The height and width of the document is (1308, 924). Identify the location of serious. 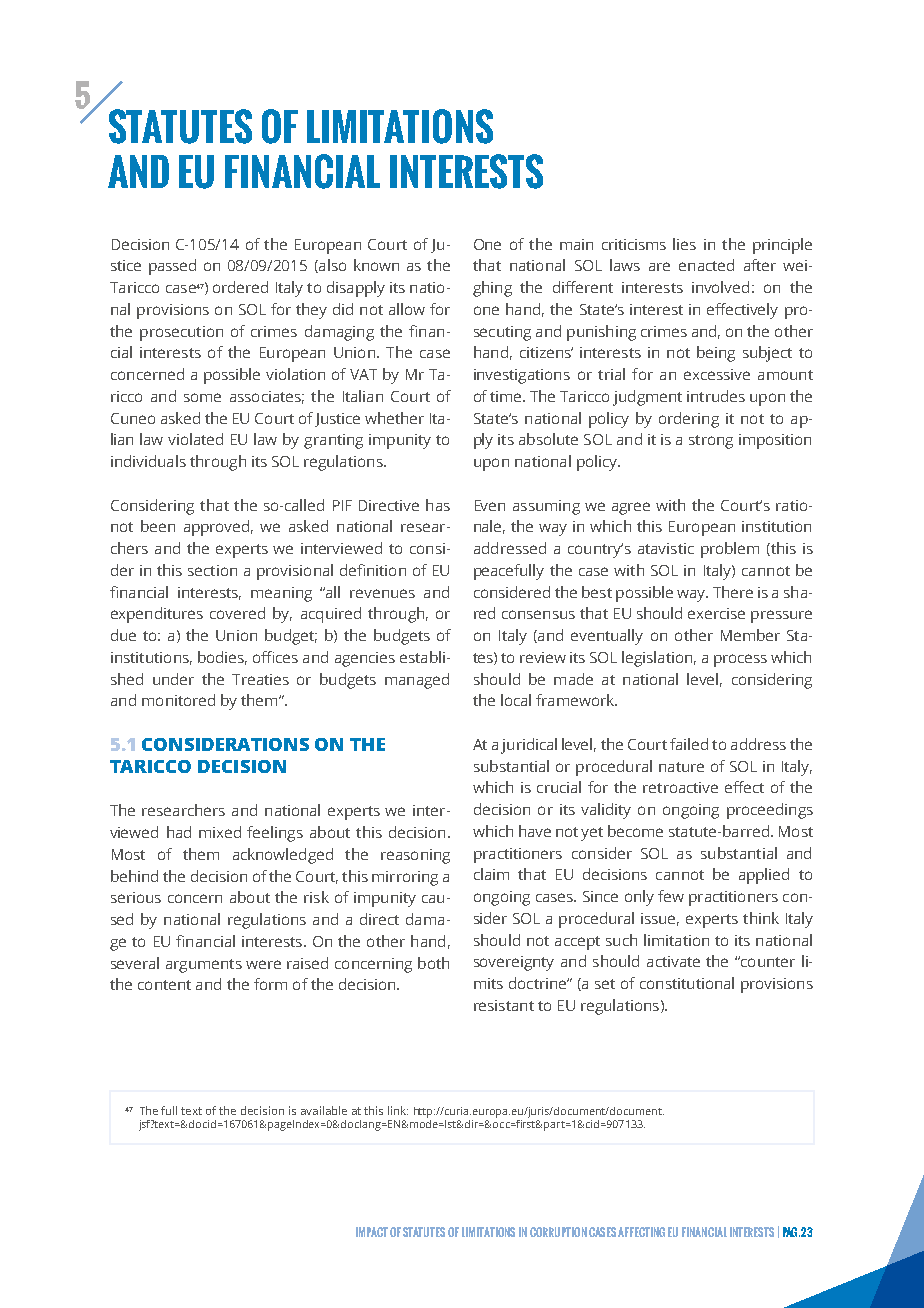
(136, 897).
